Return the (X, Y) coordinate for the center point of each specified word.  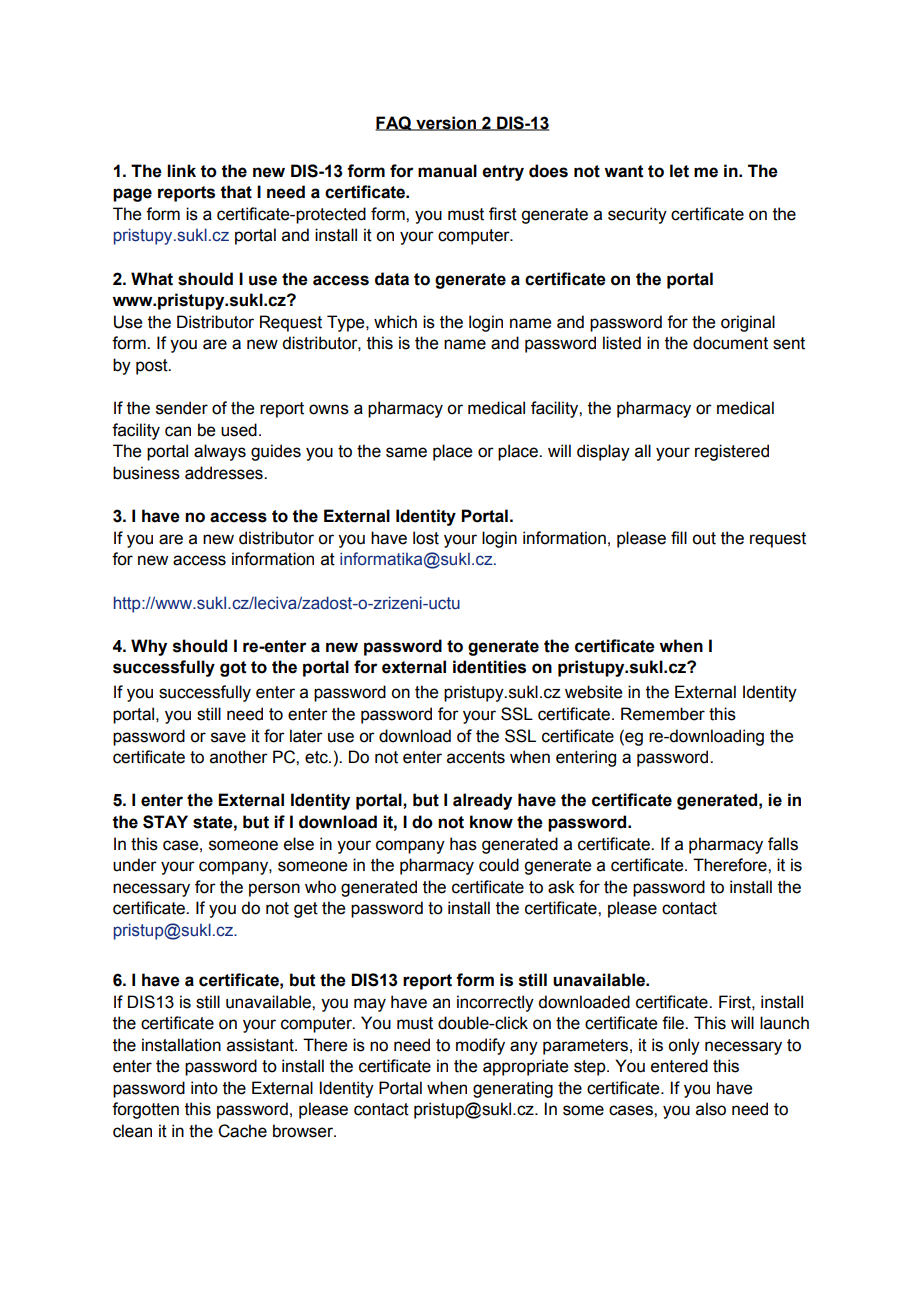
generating (513, 1089)
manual (447, 171)
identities (489, 667)
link (181, 170)
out (704, 538)
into (204, 1088)
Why (149, 647)
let (679, 171)
